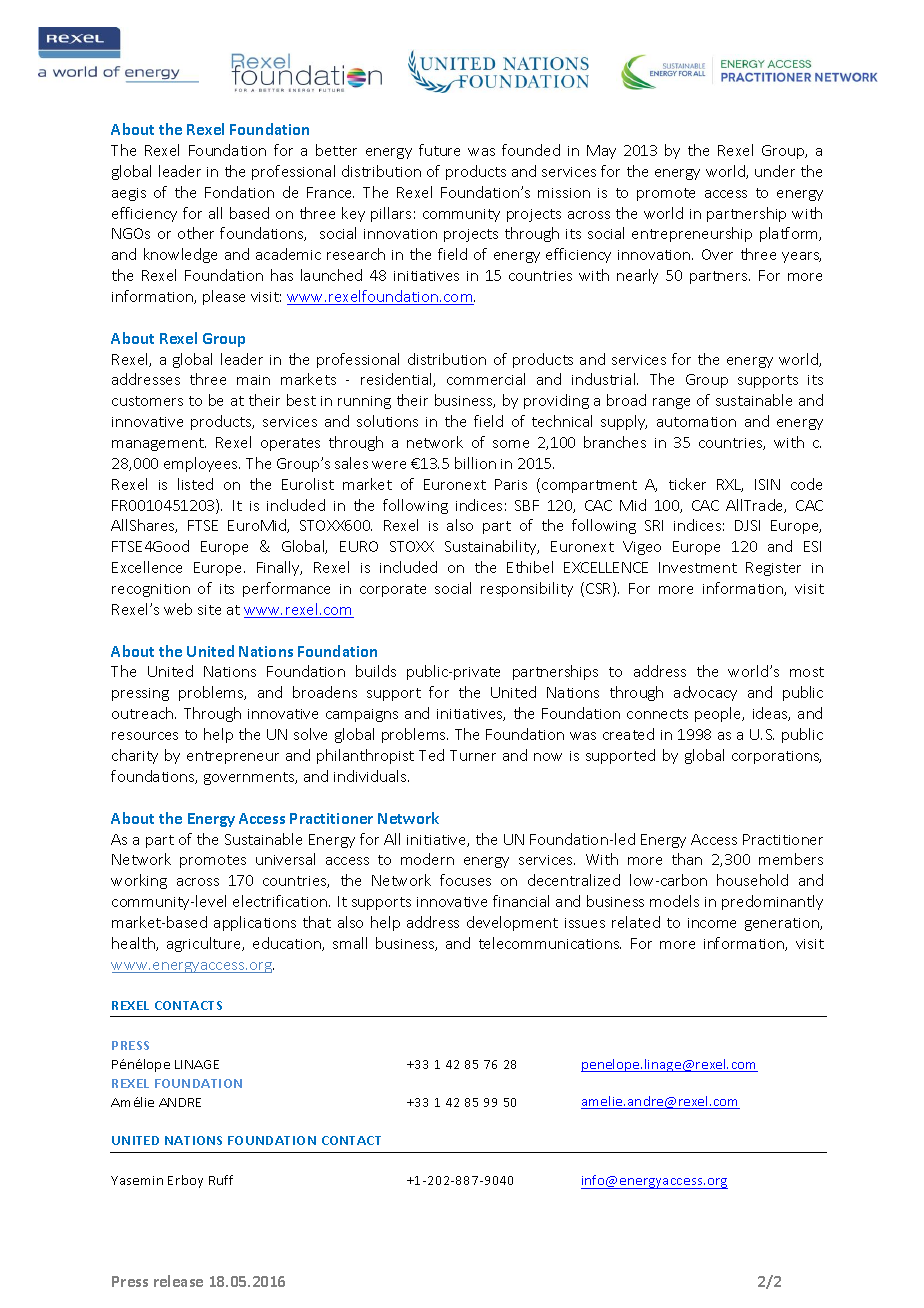 The width and height of the screenshot is (924, 1308). Describe the element at coordinates (473, 755) in the screenshot. I see `Turner` at that location.
